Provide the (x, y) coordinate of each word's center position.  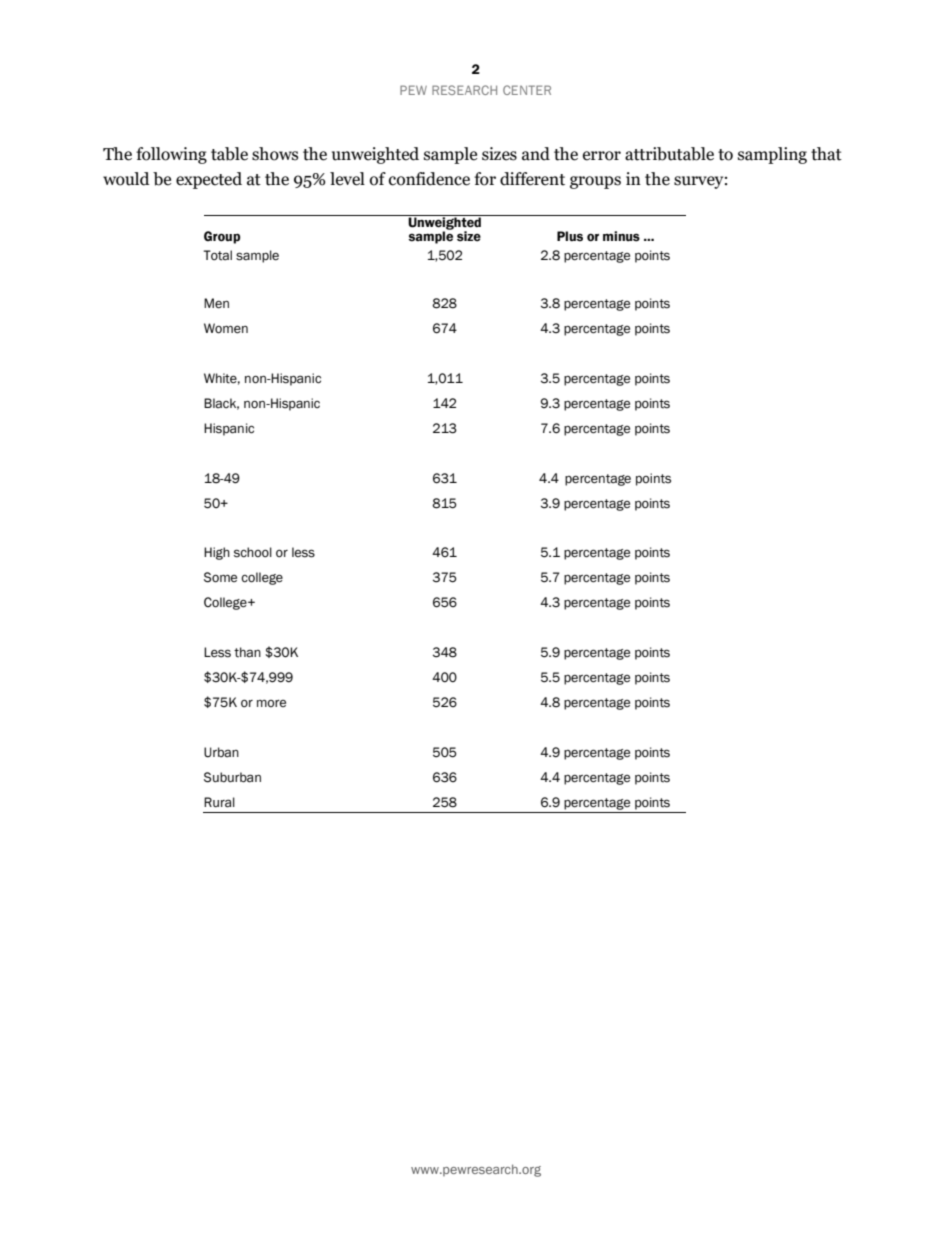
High (217, 553)
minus (621, 236)
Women (226, 328)
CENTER (527, 90)
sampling (772, 155)
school (253, 552)
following (171, 155)
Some (220, 577)
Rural (219, 802)
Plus (570, 236)
